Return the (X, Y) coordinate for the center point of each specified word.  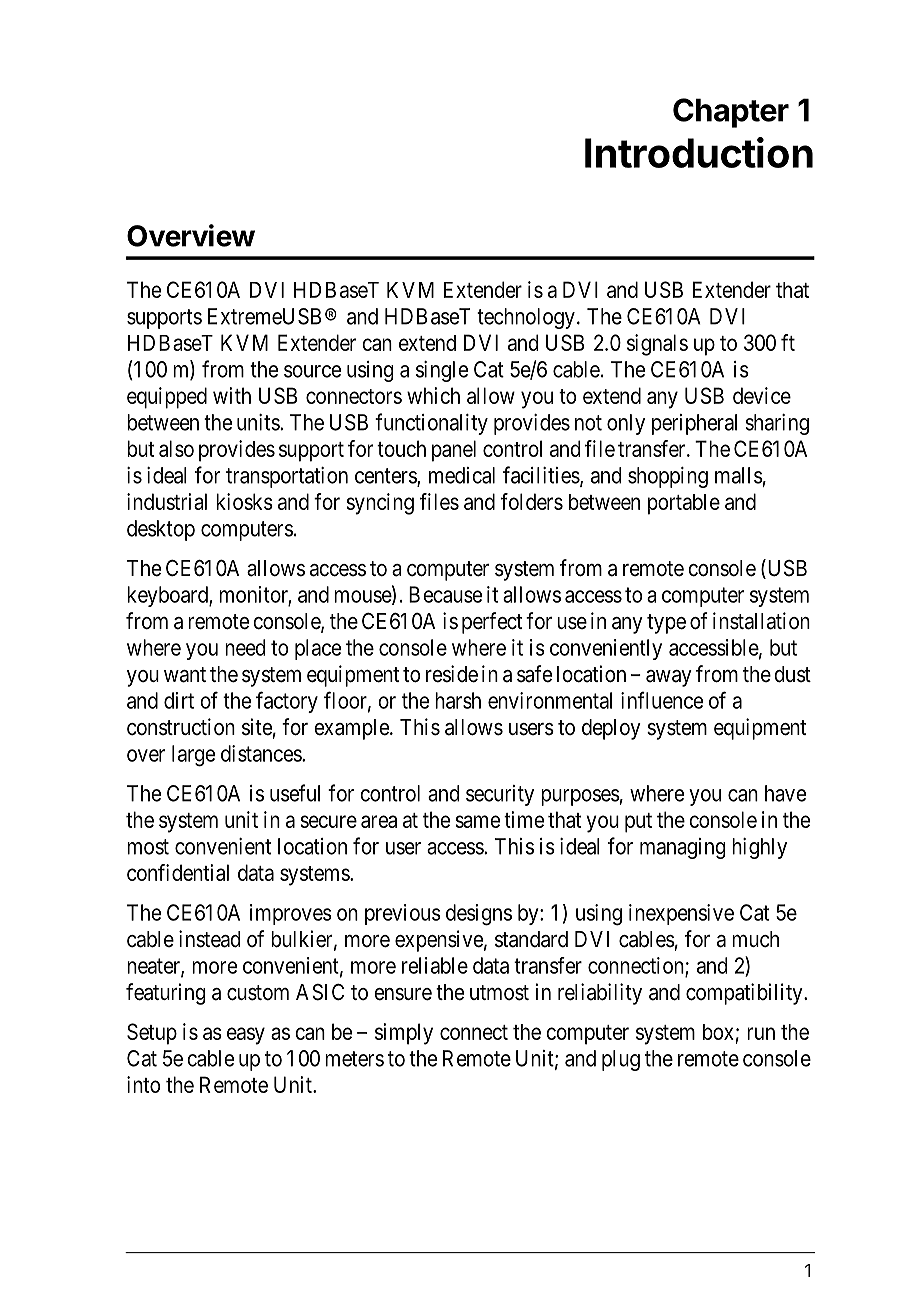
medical (462, 475)
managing (683, 848)
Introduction (699, 152)
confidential (178, 872)
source (312, 371)
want (185, 675)
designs (479, 915)
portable (684, 504)
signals (657, 345)
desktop (161, 530)
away (669, 678)
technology (526, 318)
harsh (458, 700)
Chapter (731, 113)
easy (246, 1036)
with (232, 395)
